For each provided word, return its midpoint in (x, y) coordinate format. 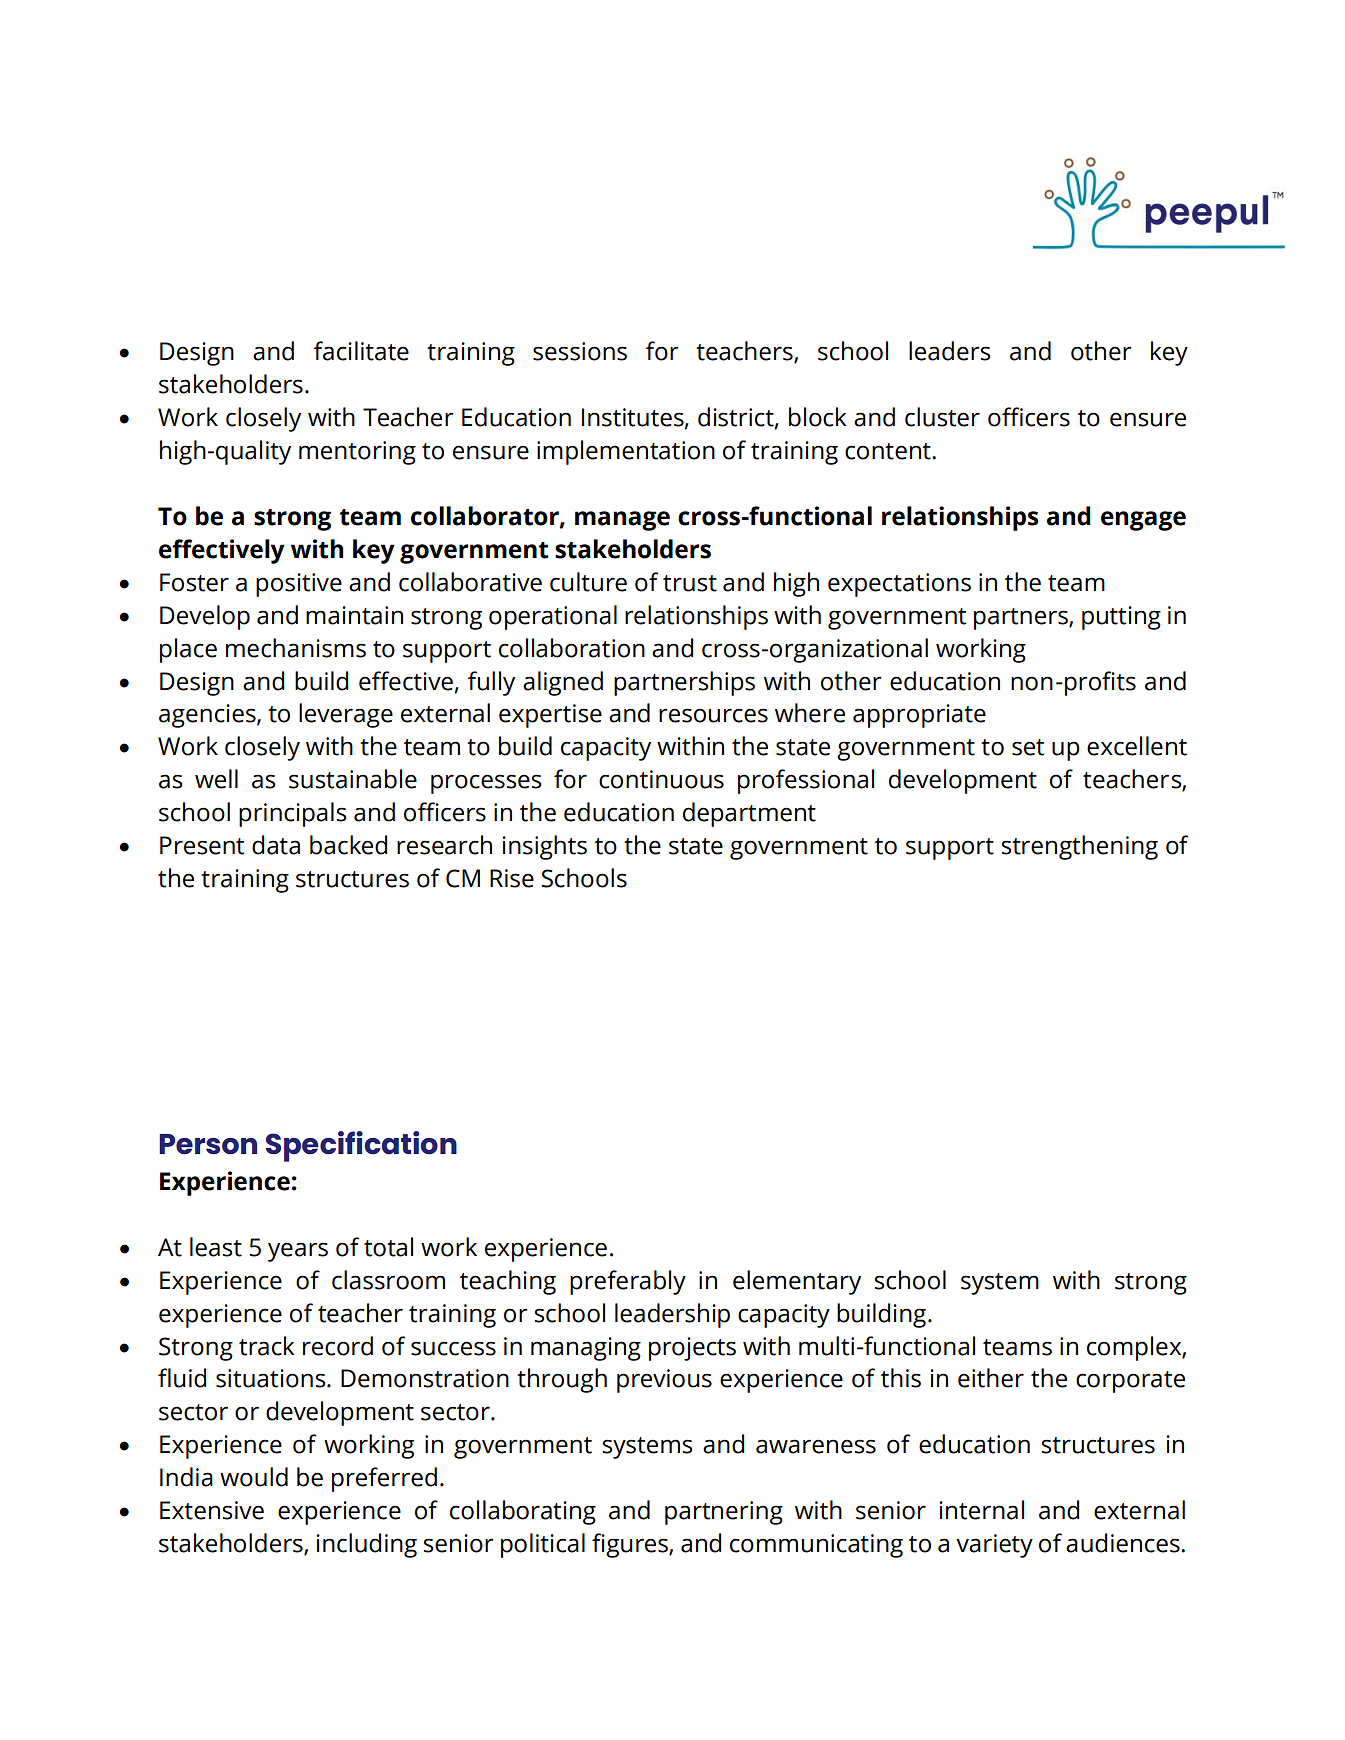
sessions (580, 351)
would (254, 1477)
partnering (724, 1513)
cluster (942, 417)
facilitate (361, 351)
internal (982, 1510)
